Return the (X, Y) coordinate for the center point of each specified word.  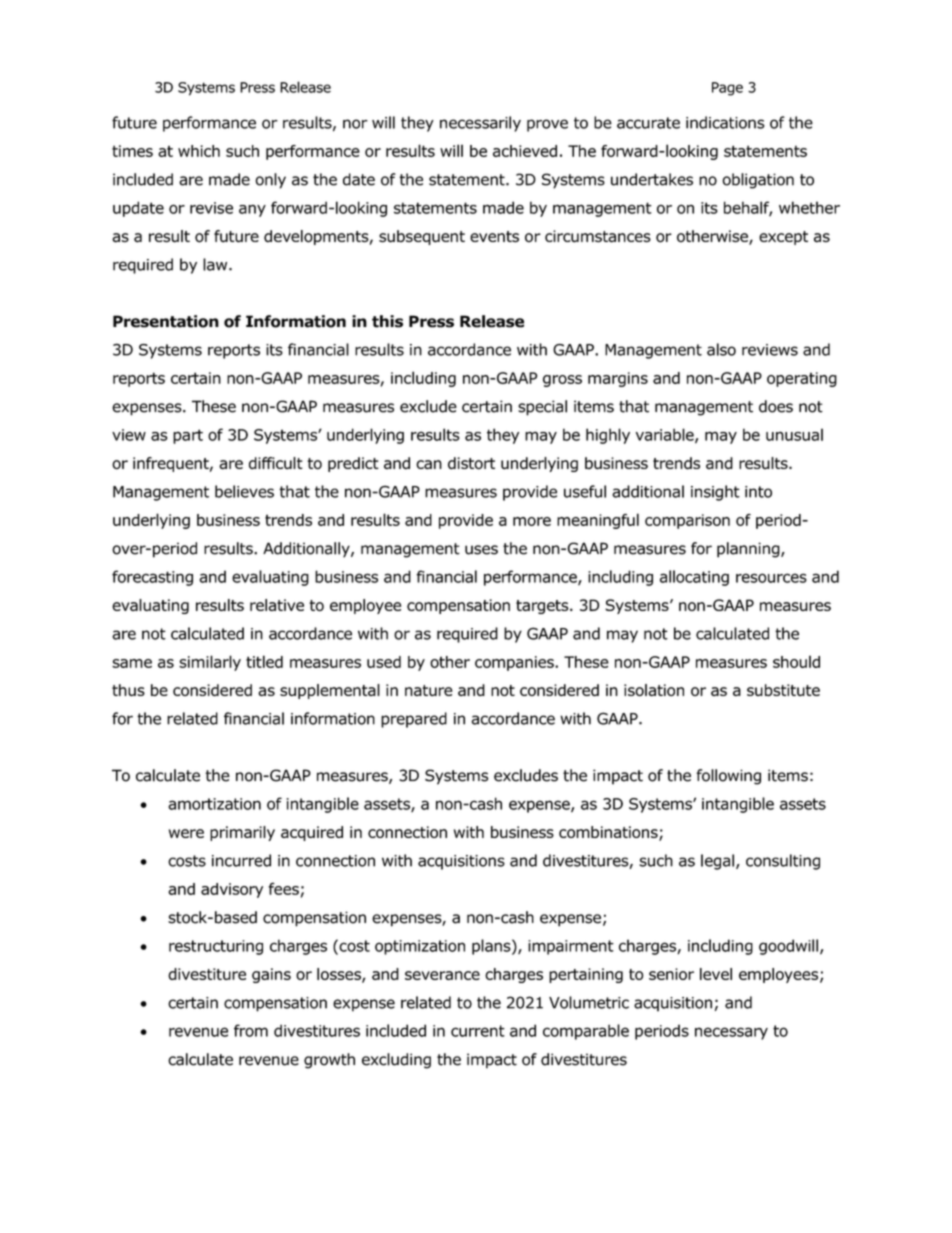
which (199, 151)
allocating (694, 578)
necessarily (480, 124)
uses (481, 550)
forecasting (152, 578)
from (251, 1030)
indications (725, 122)
